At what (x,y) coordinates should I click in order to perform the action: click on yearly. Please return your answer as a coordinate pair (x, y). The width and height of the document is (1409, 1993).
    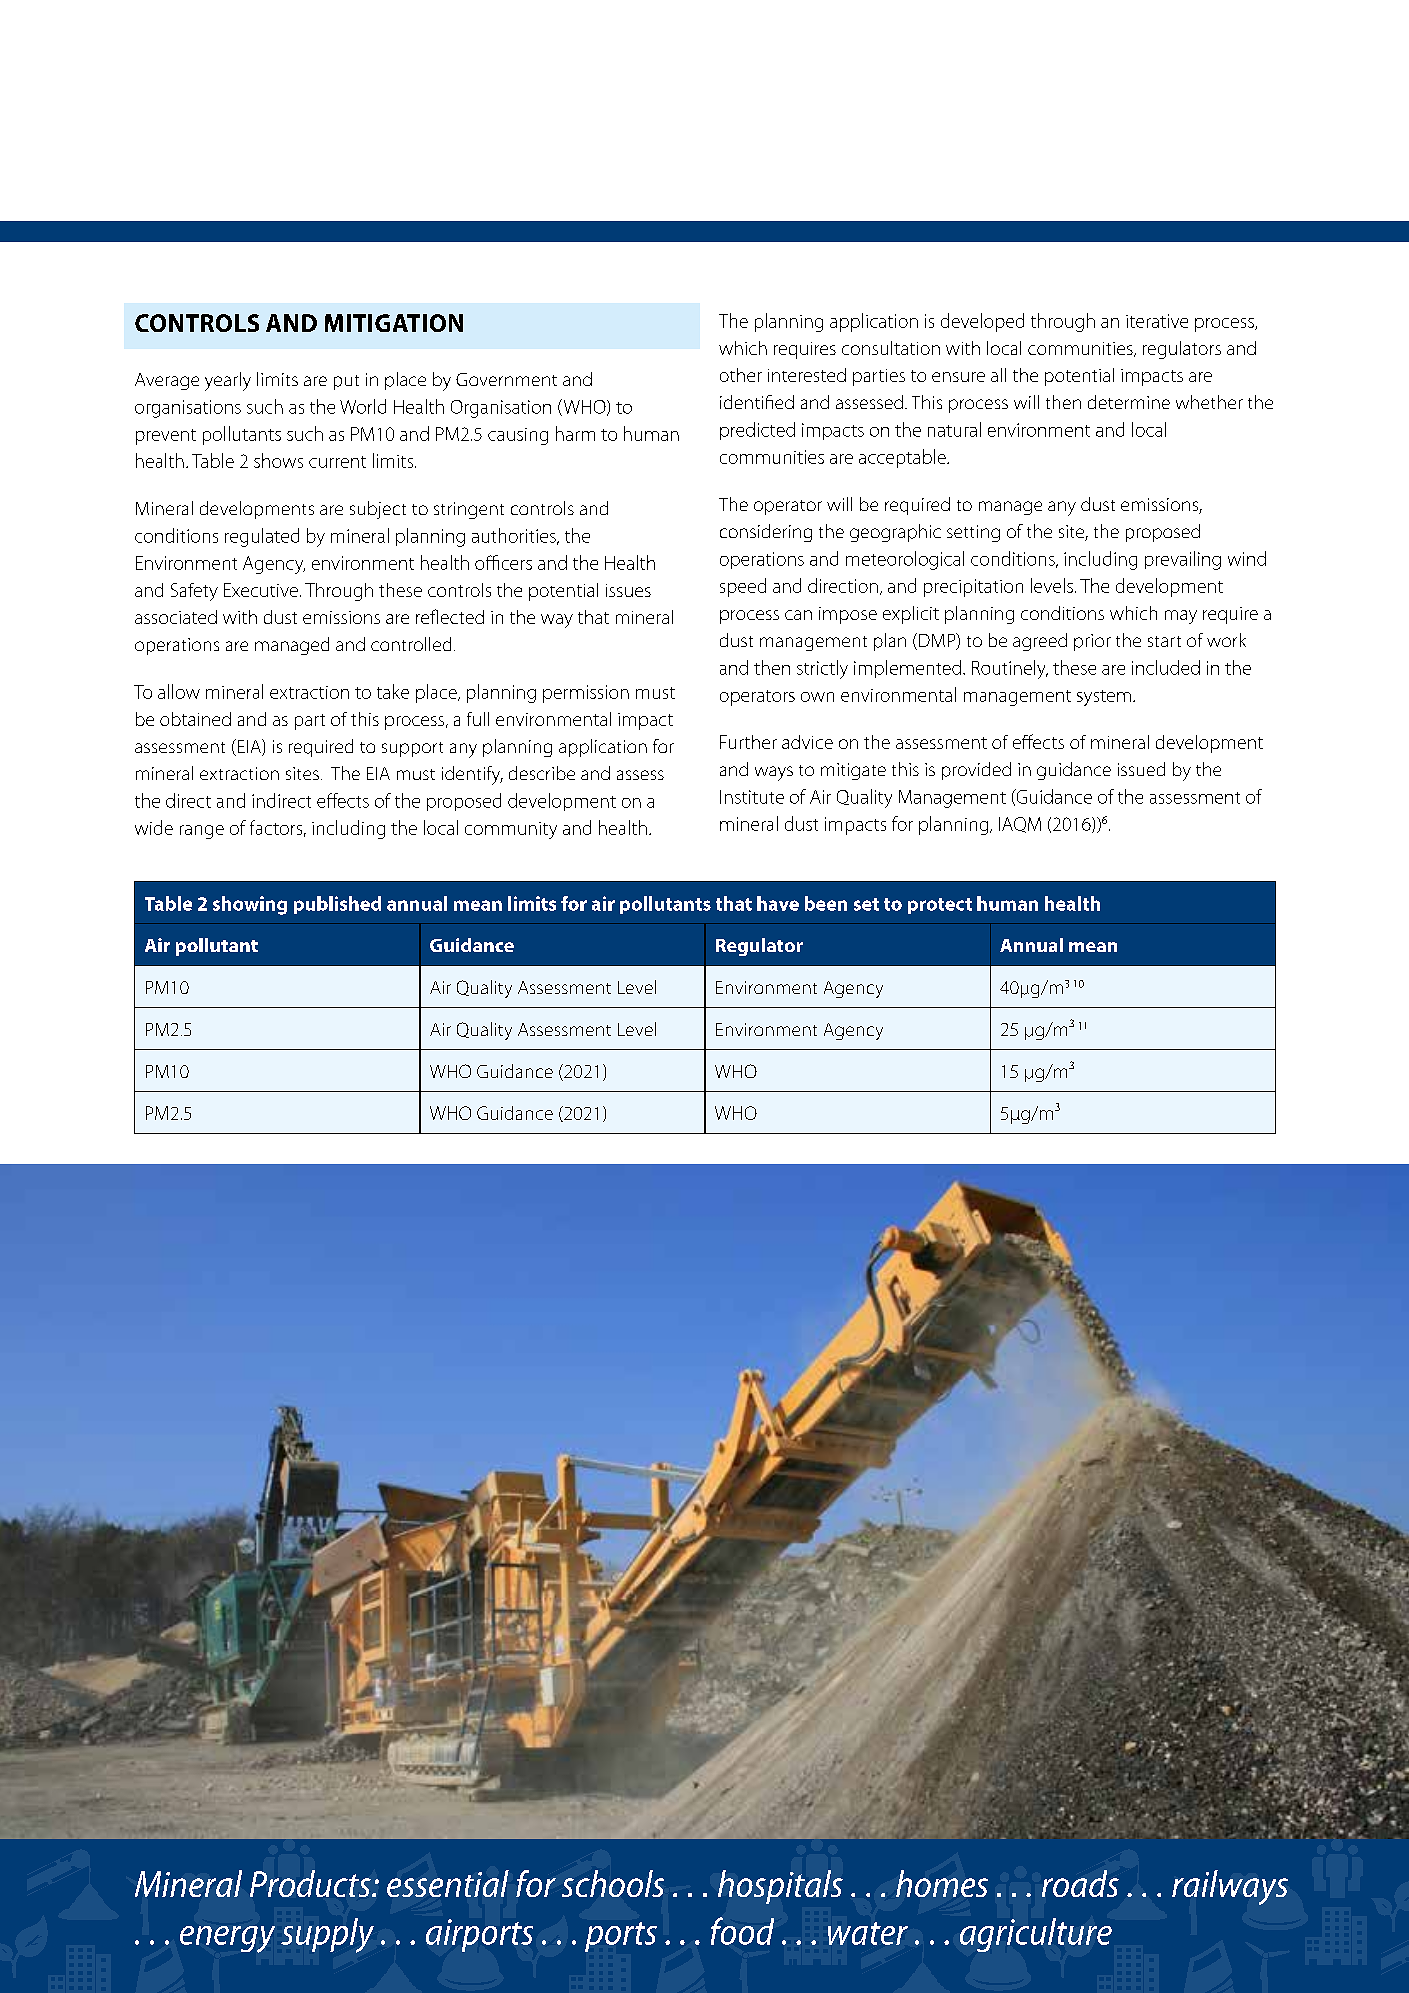
    Looking at the image, I should click on (228, 381).
